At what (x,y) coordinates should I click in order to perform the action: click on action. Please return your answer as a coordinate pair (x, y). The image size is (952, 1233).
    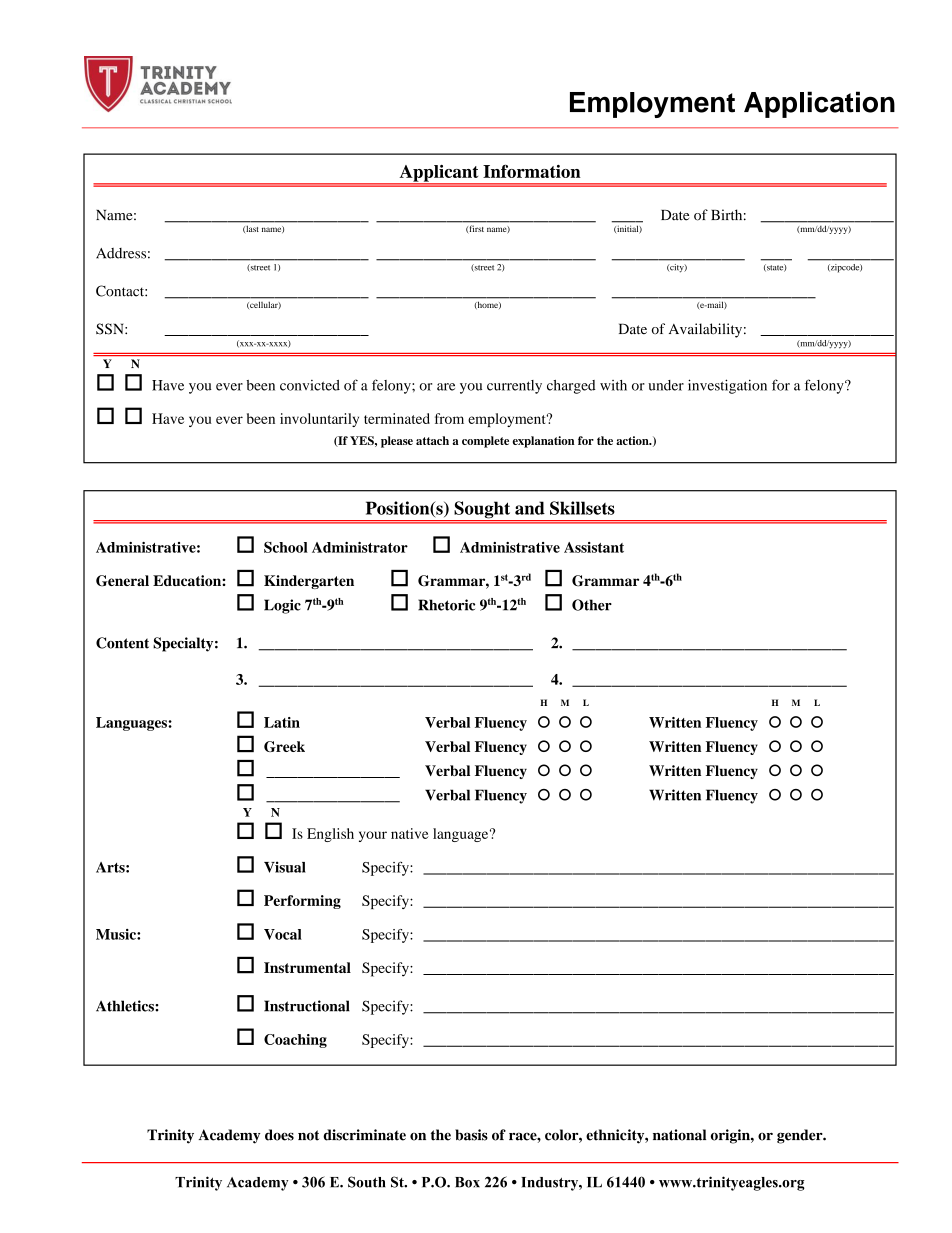
    Looking at the image, I should click on (633, 440).
